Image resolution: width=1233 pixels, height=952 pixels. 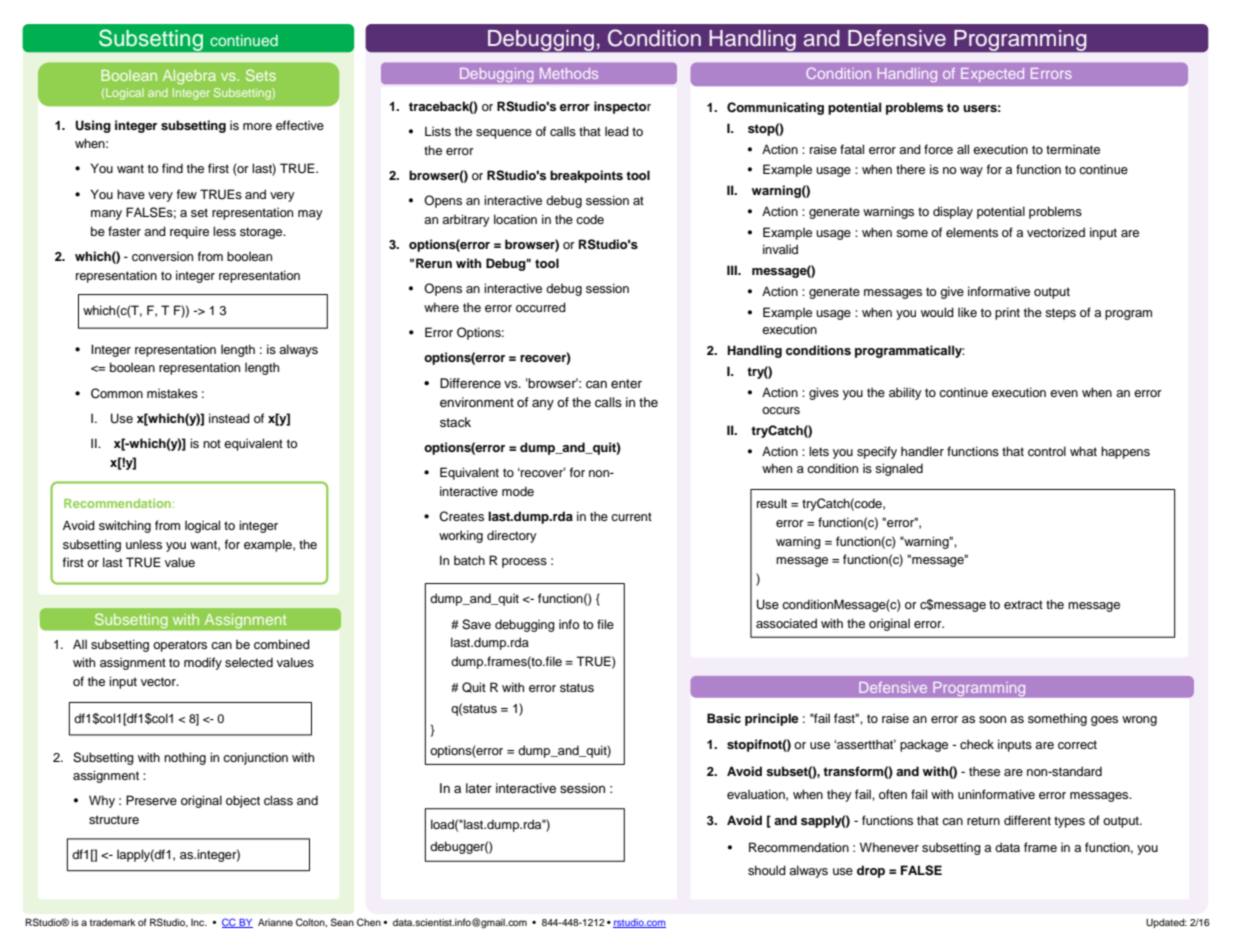 What do you see at coordinates (125, 526) in the image?
I see `switching` at bounding box center [125, 526].
